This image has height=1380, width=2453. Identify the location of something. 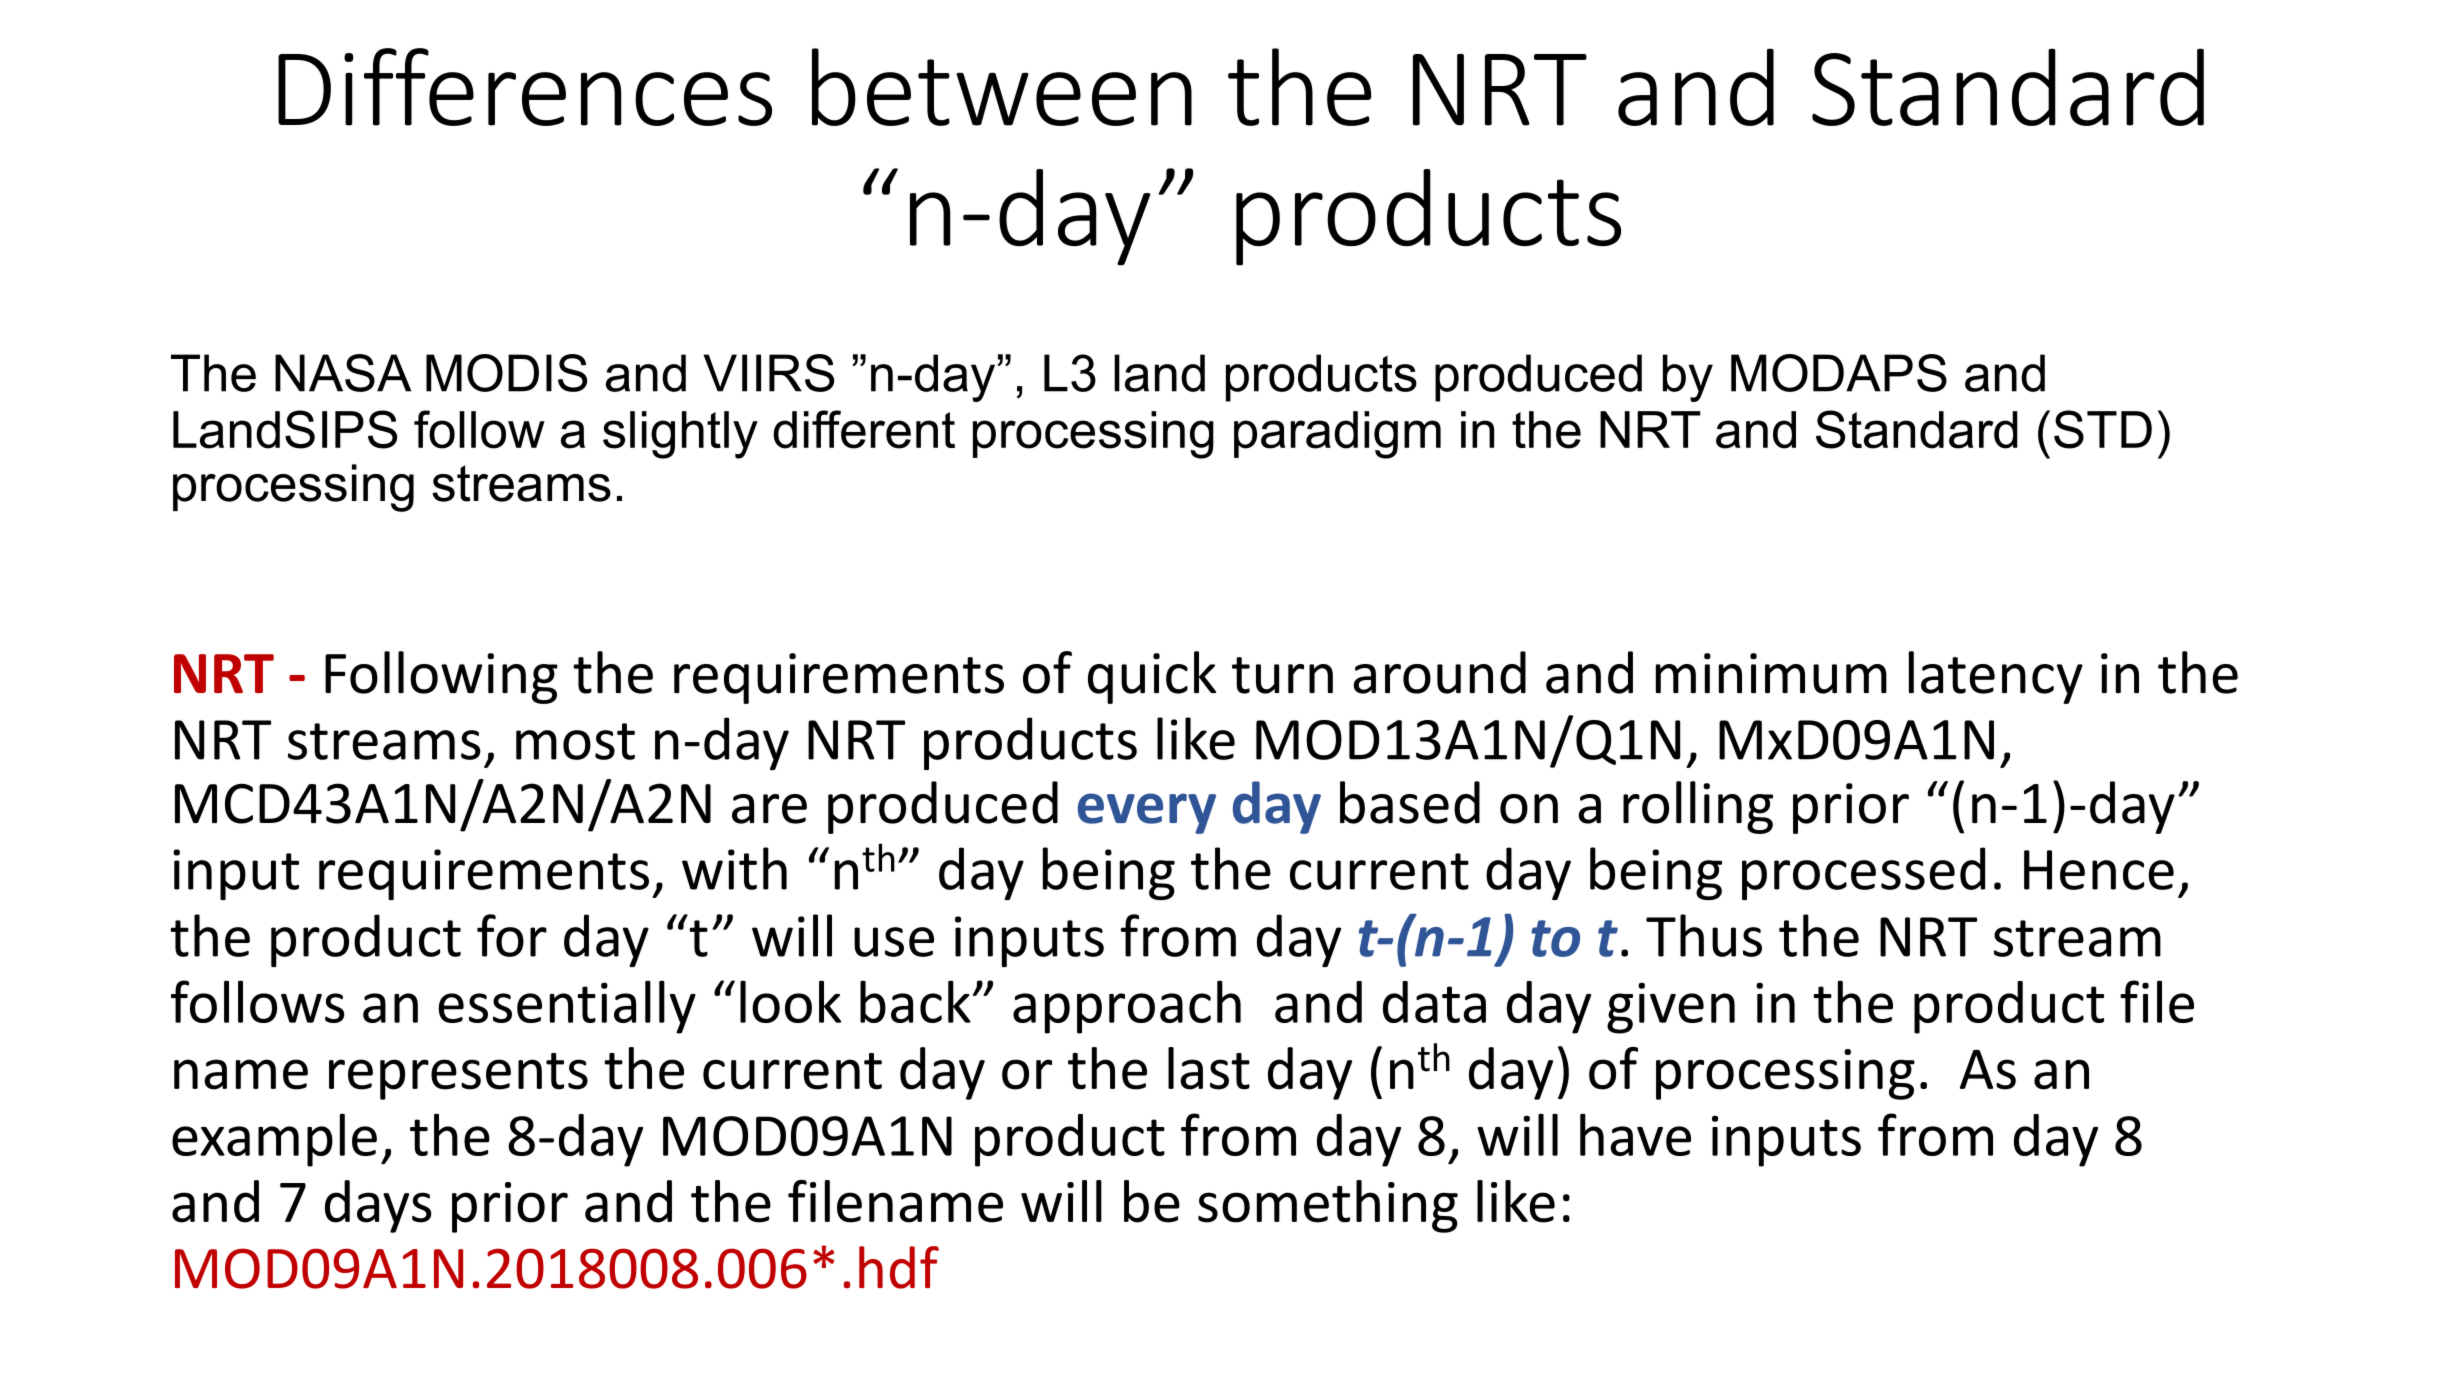
(1328, 1206).
